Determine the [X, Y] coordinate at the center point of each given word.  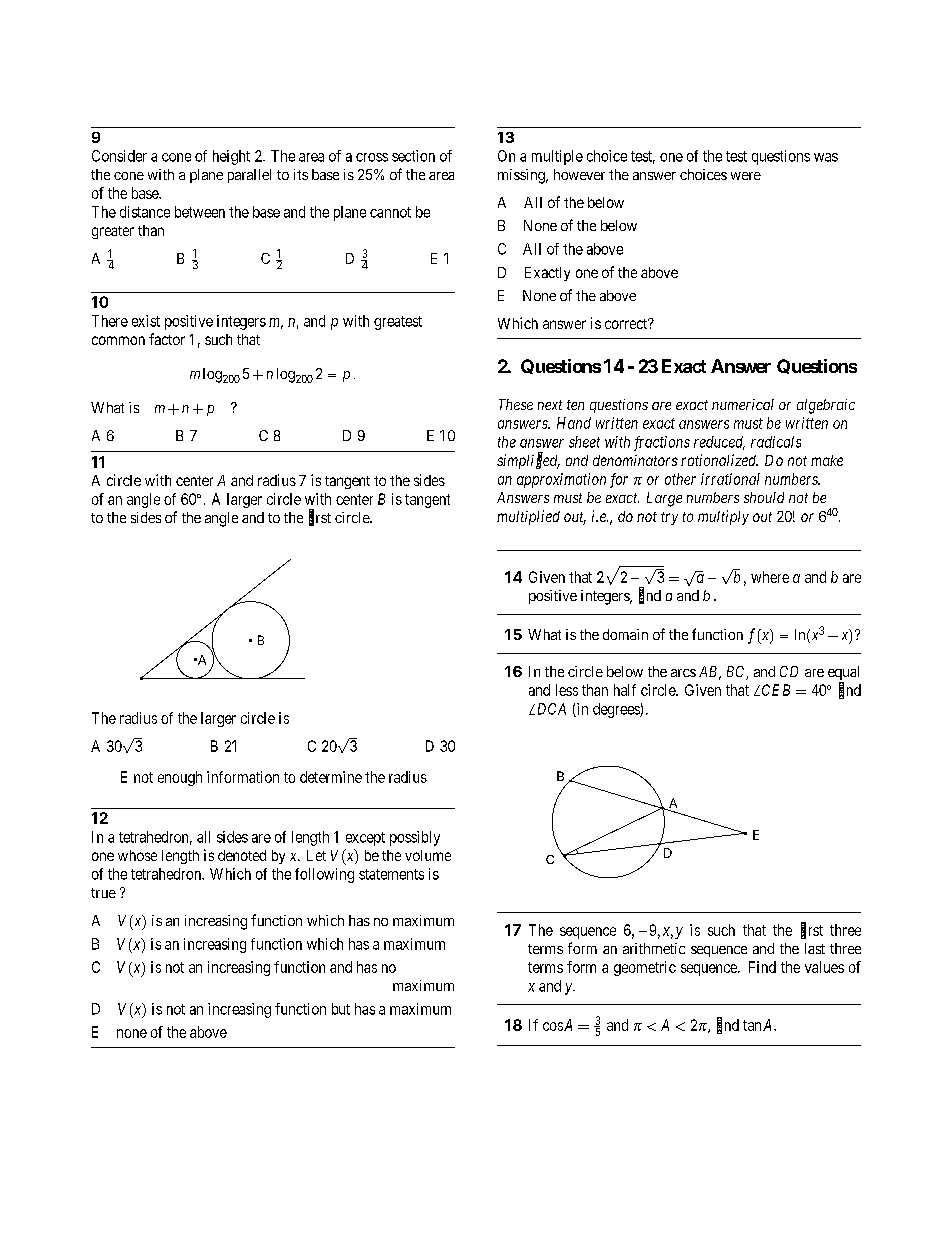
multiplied [528, 517]
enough [180, 778]
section [413, 156]
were [746, 176]
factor [167, 339]
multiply [723, 517]
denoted [242, 855]
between [200, 212]
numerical [743, 404]
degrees [617, 710]
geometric [645, 968]
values [824, 967]
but [341, 1009]
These [516, 404]
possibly [415, 838]
